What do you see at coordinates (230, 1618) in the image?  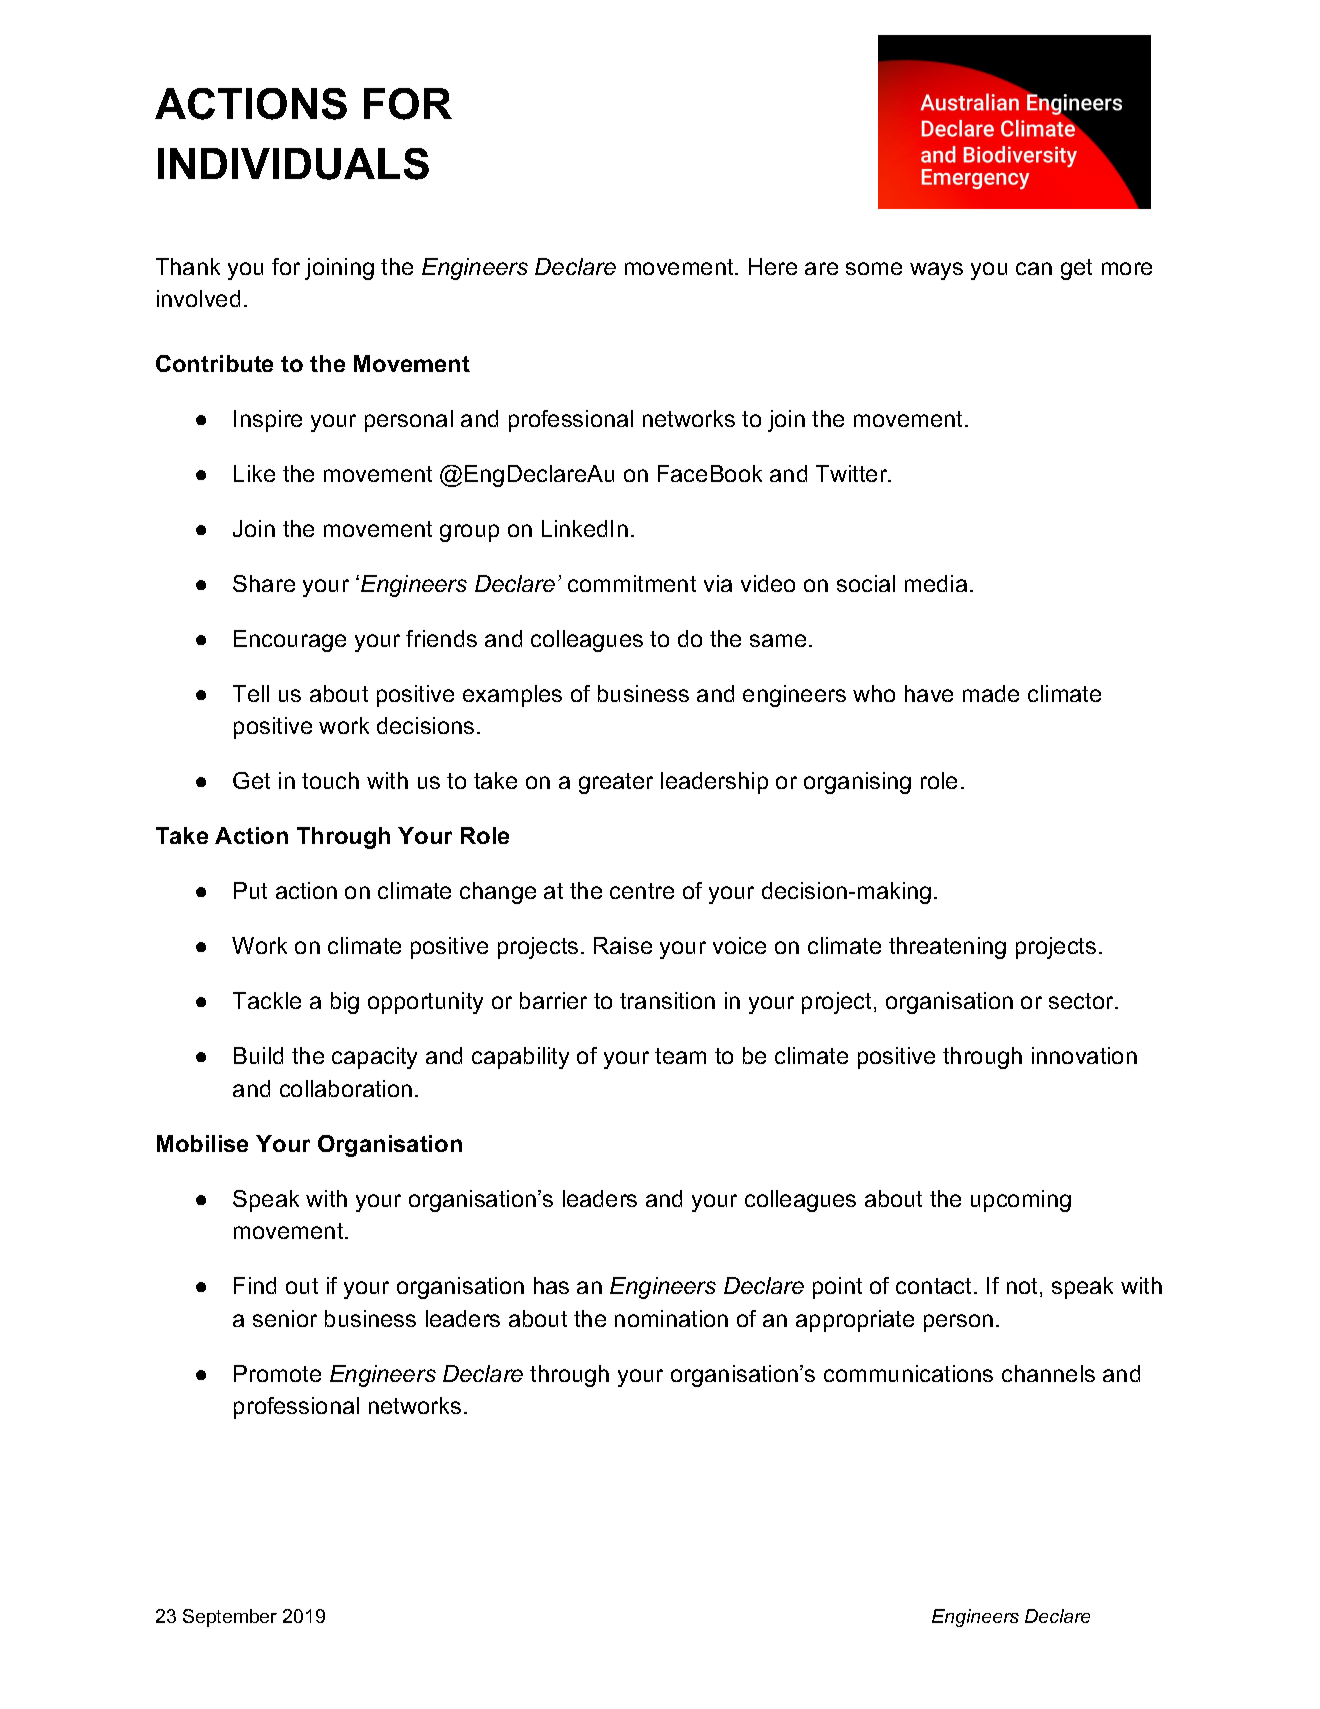 I see `September` at bounding box center [230, 1618].
